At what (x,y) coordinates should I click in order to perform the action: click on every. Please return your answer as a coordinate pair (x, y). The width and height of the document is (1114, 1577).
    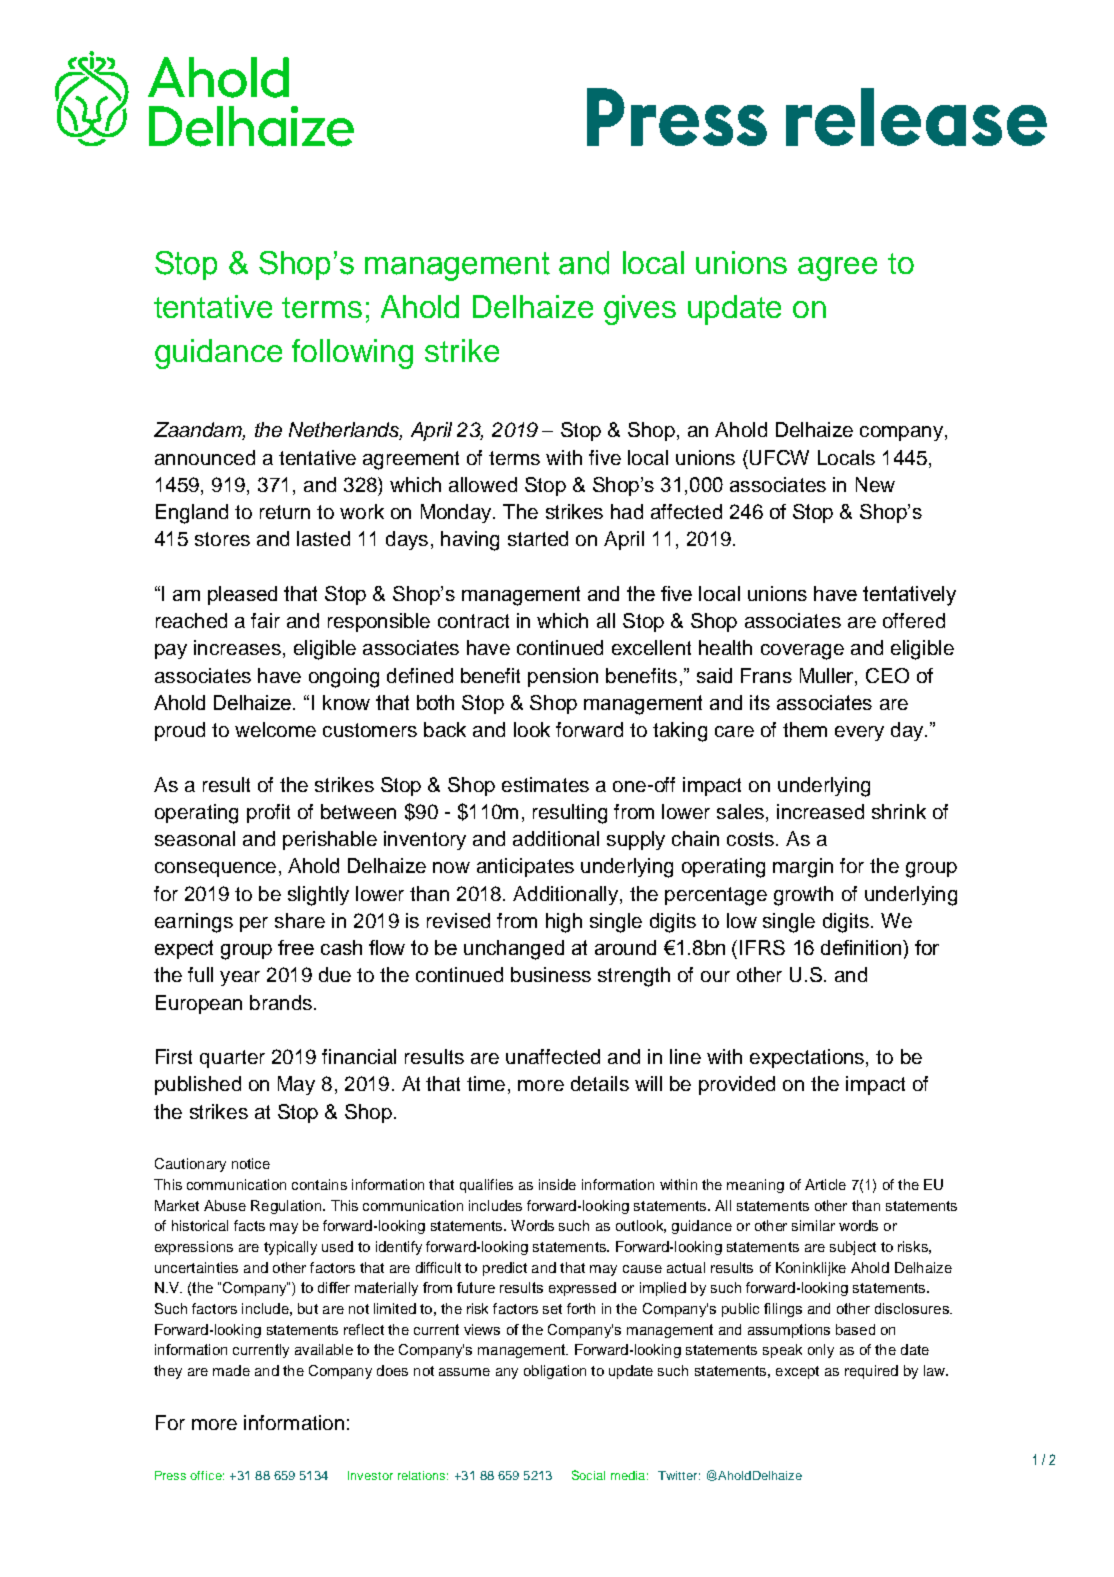
    Looking at the image, I should click on (859, 733).
